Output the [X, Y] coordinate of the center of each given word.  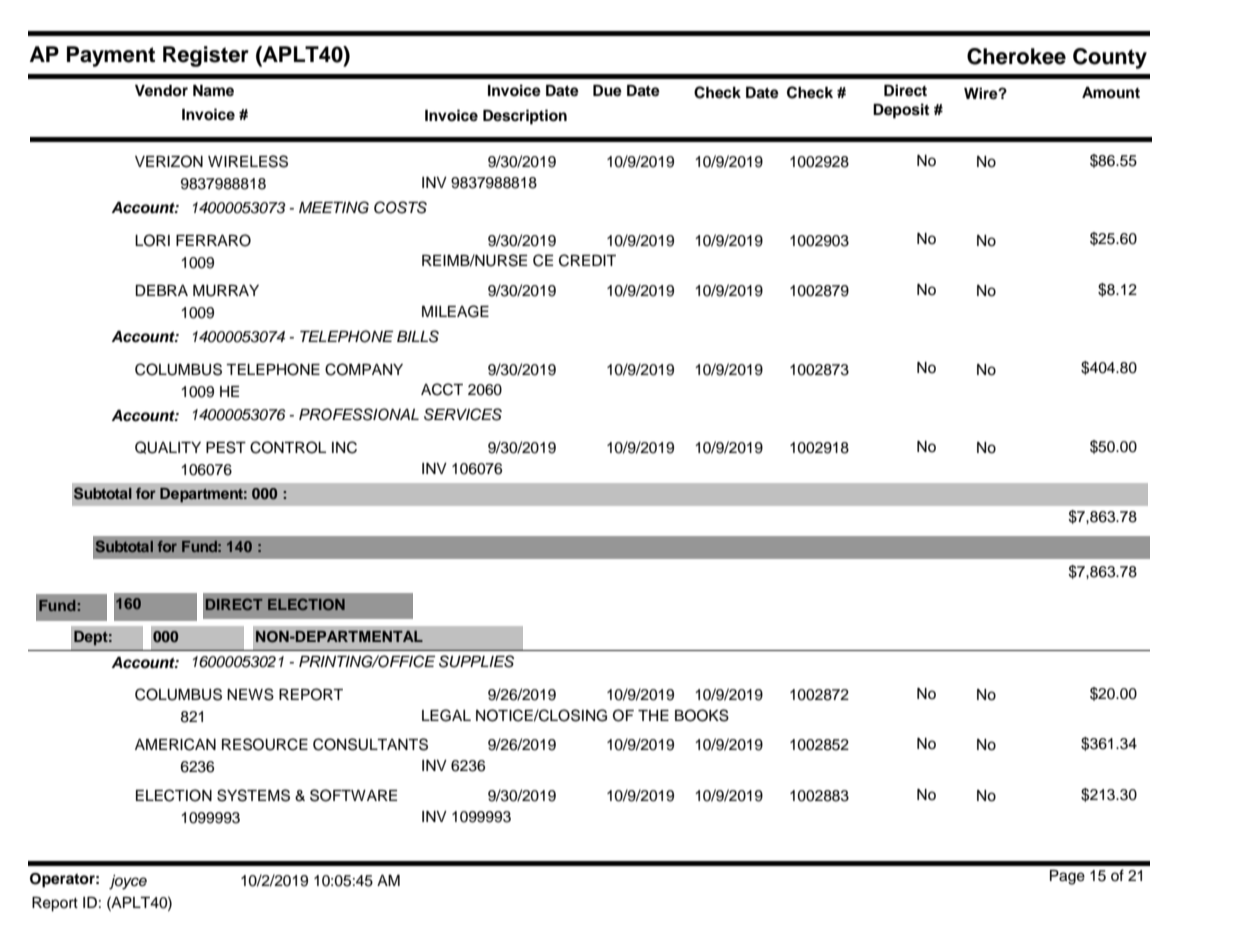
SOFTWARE [353, 795]
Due [607, 91]
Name [213, 91]
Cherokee [1016, 56]
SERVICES [463, 414]
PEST [226, 447]
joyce [128, 882]
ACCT [442, 389]
